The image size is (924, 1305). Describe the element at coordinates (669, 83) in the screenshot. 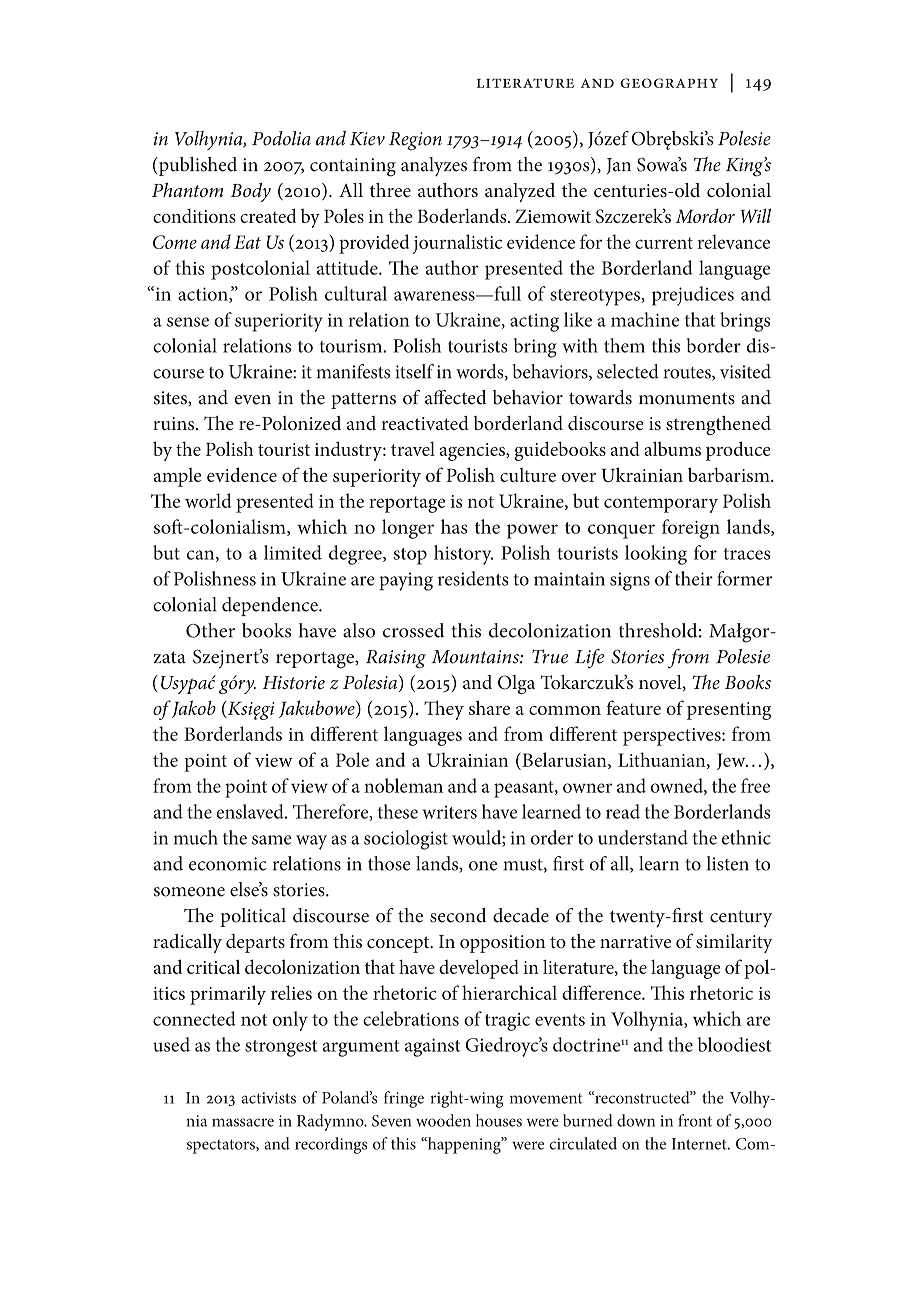

I see `Geography` at that location.
